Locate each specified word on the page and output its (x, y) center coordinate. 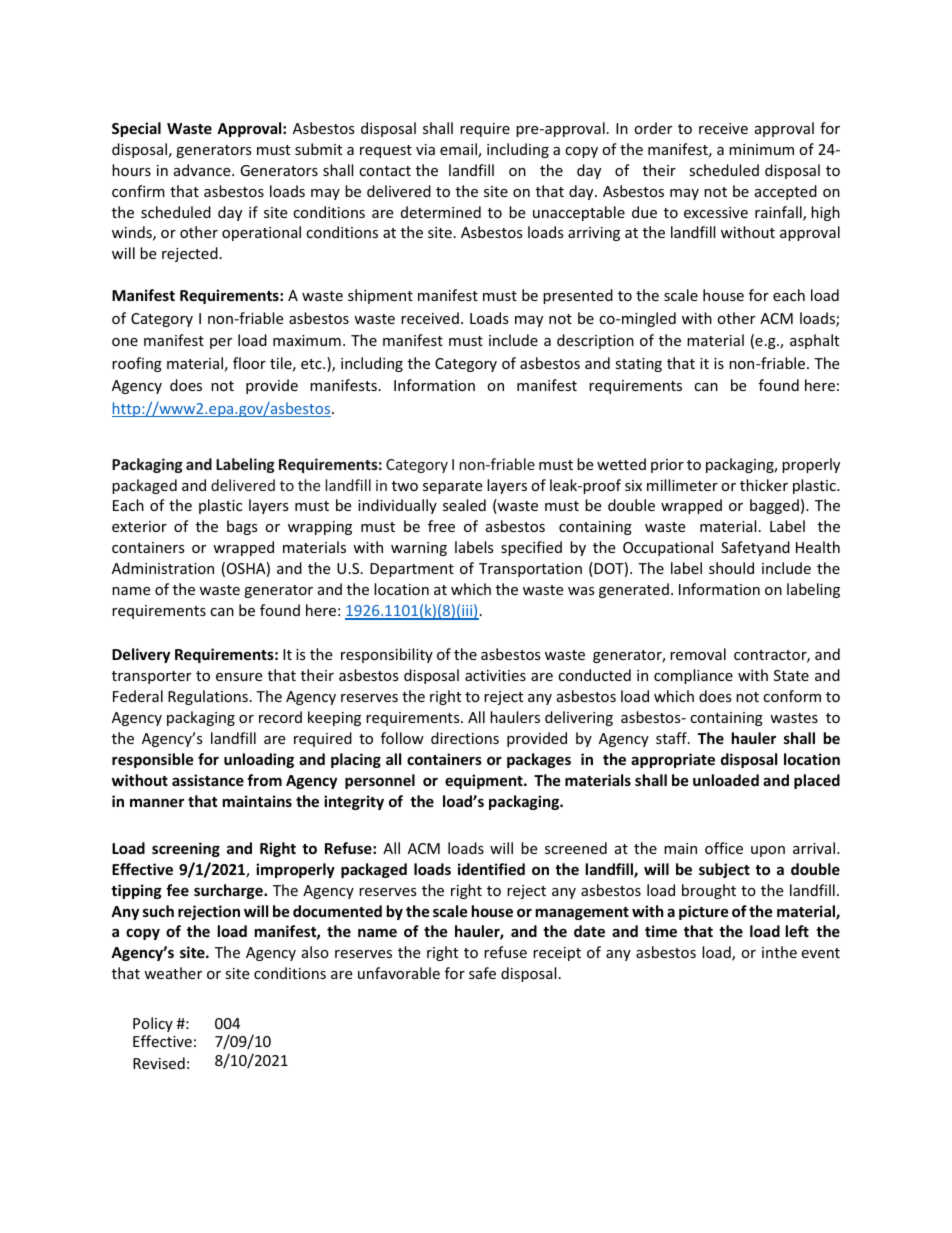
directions (465, 738)
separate (452, 487)
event (820, 953)
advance (203, 170)
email (459, 150)
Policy (153, 1024)
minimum (761, 149)
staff (672, 738)
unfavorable (399, 973)
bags (242, 527)
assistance (208, 780)
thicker (764, 485)
